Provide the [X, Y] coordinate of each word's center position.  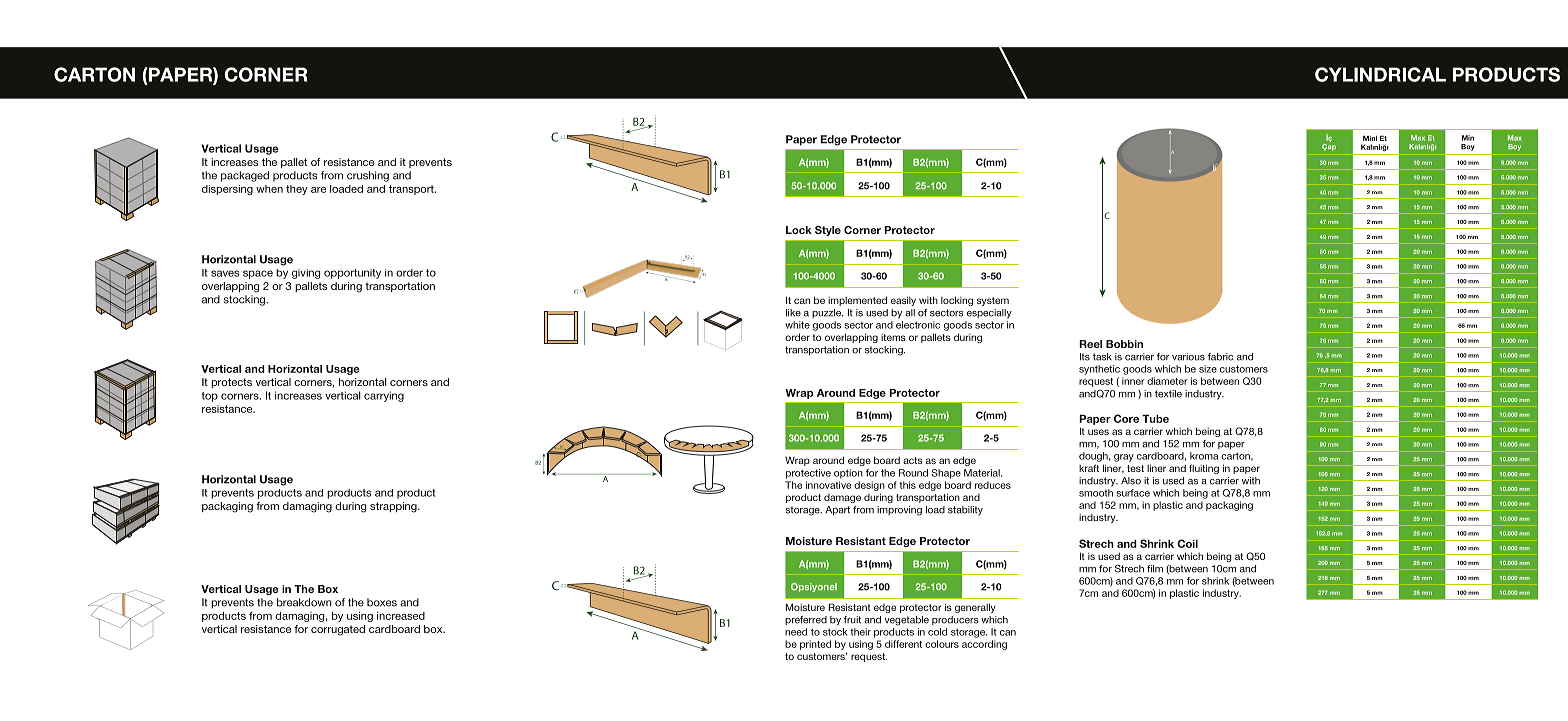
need [796, 632]
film [1155, 569]
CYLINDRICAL [1380, 74]
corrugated [338, 630]
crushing [368, 176]
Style [828, 231]
